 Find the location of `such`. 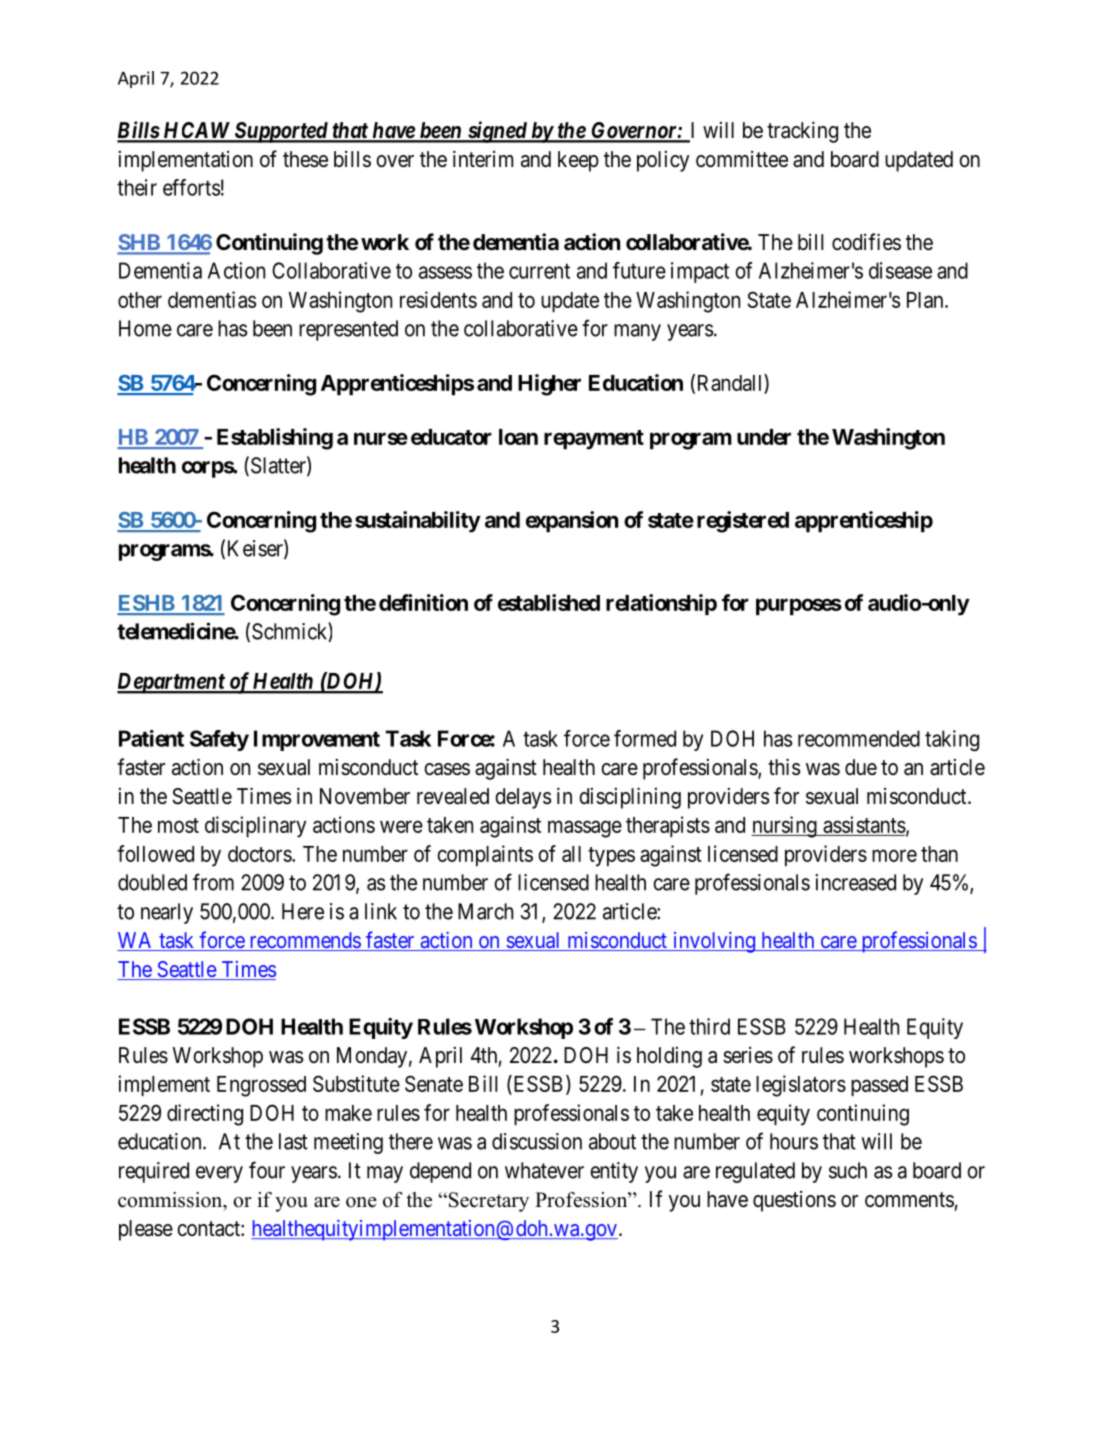

such is located at coordinates (848, 1170).
